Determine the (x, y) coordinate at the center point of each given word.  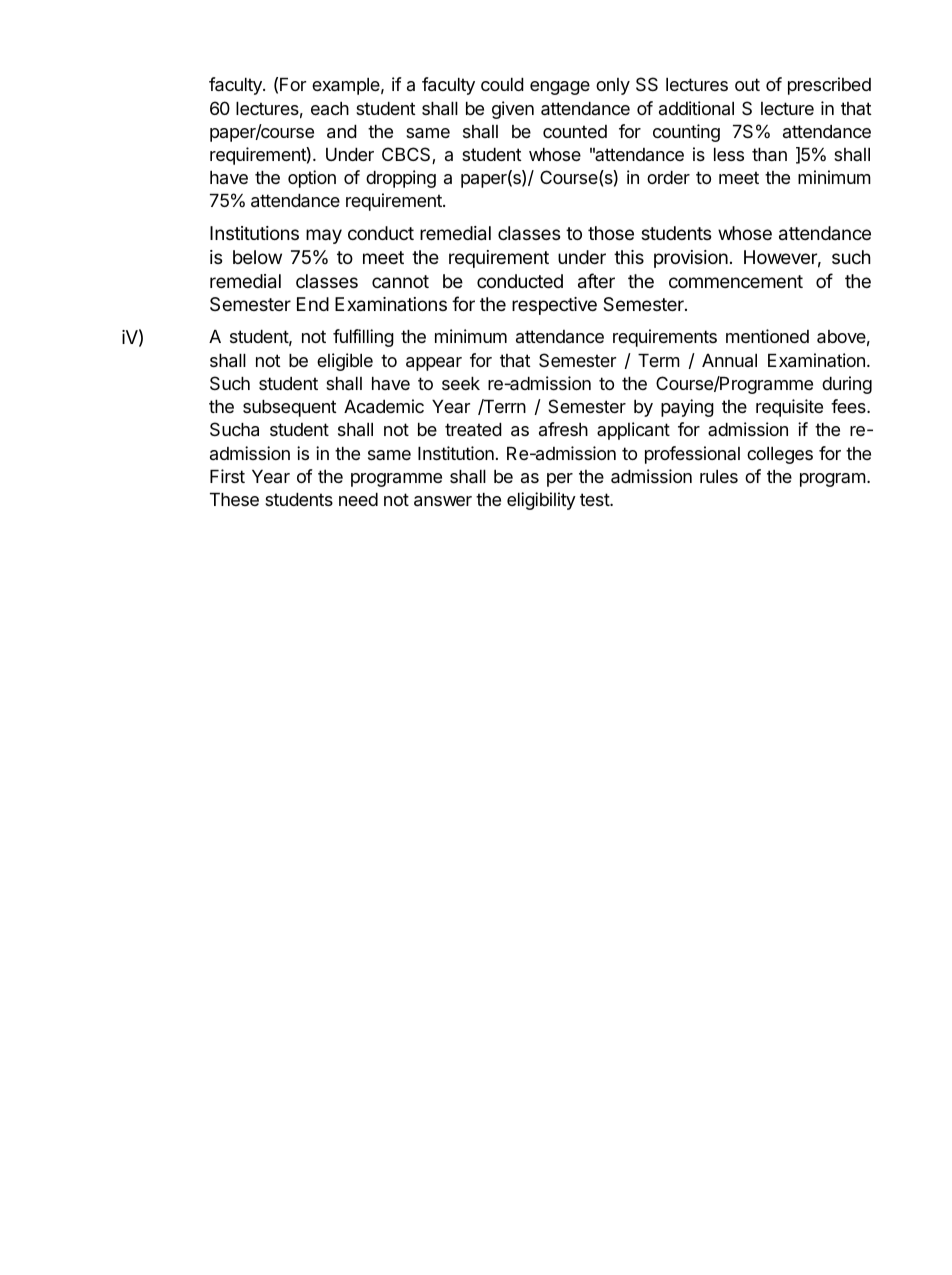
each (330, 108)
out (747, 84)
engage (560, 88)
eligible (345, 362)
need (358, 499)
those (611, 233)
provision (691, 259)
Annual (729, 360)
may (324, 236)
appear (434, 364)
